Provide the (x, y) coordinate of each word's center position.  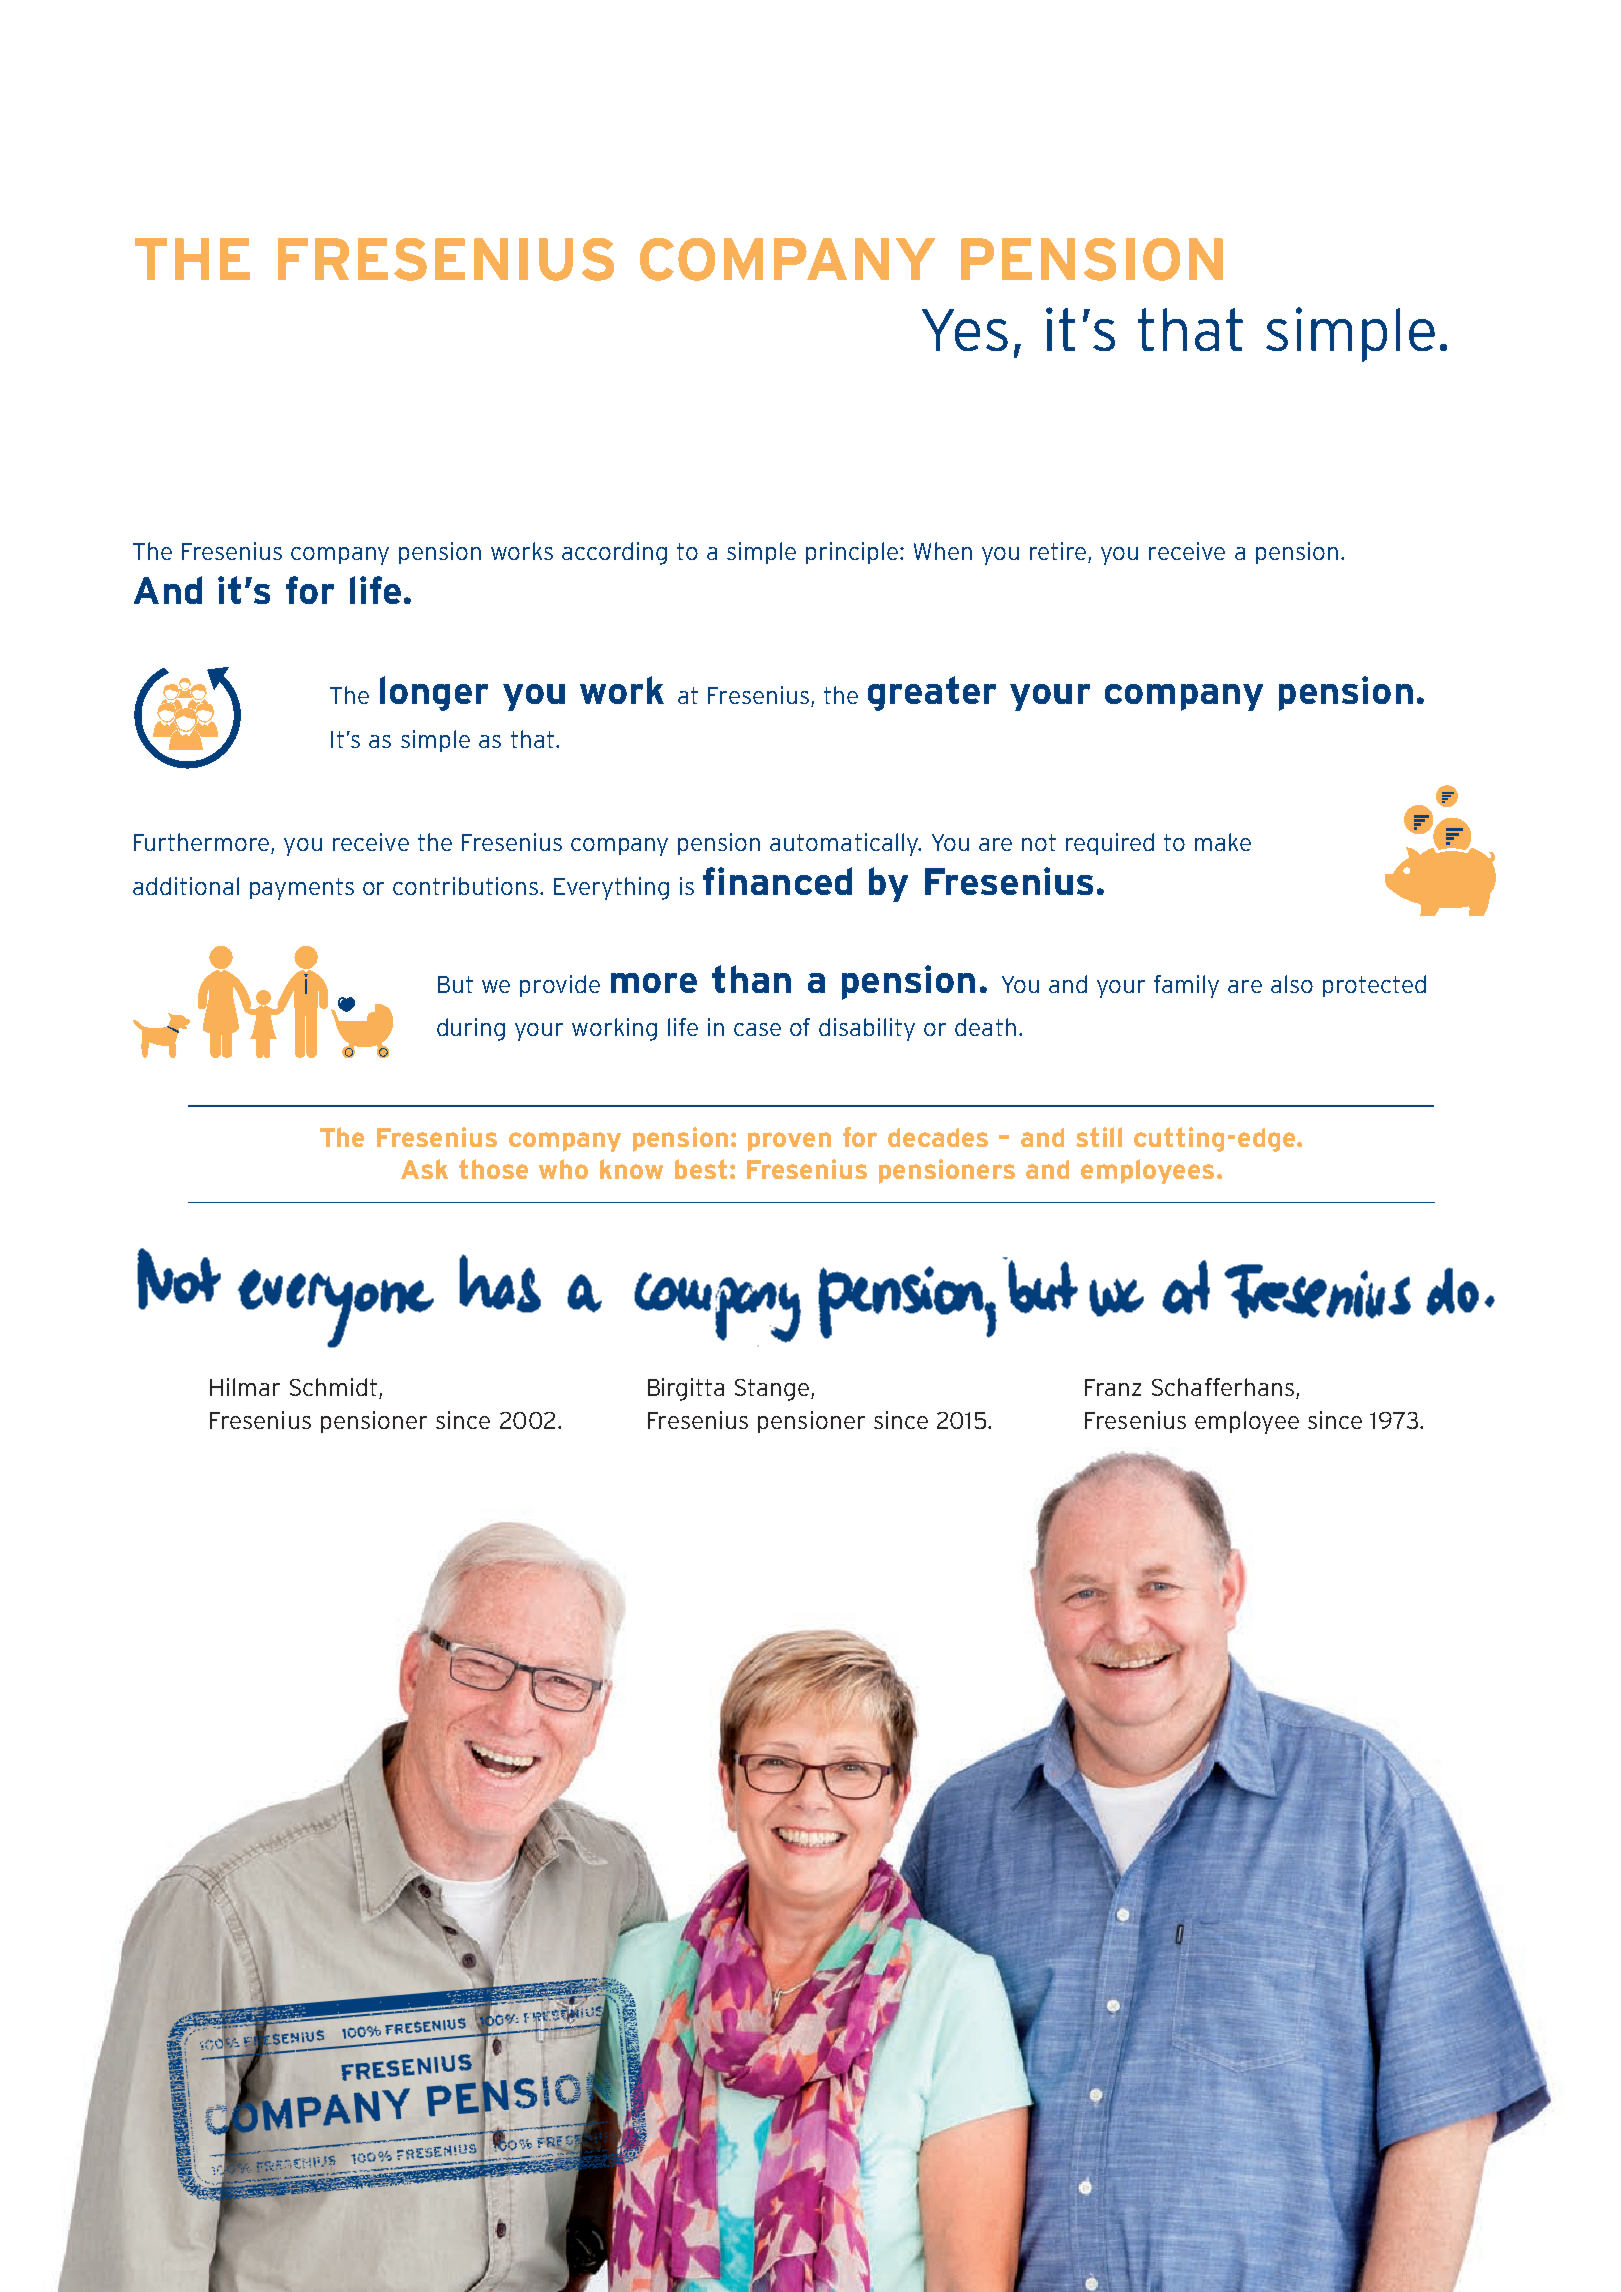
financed (777, 881)
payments (302, 889)
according (614, 553)
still (1099, 1137)
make (1223, 842)
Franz (1113, 1387)
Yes (965, 330)
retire (1059, 552)
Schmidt (333, 1387)
